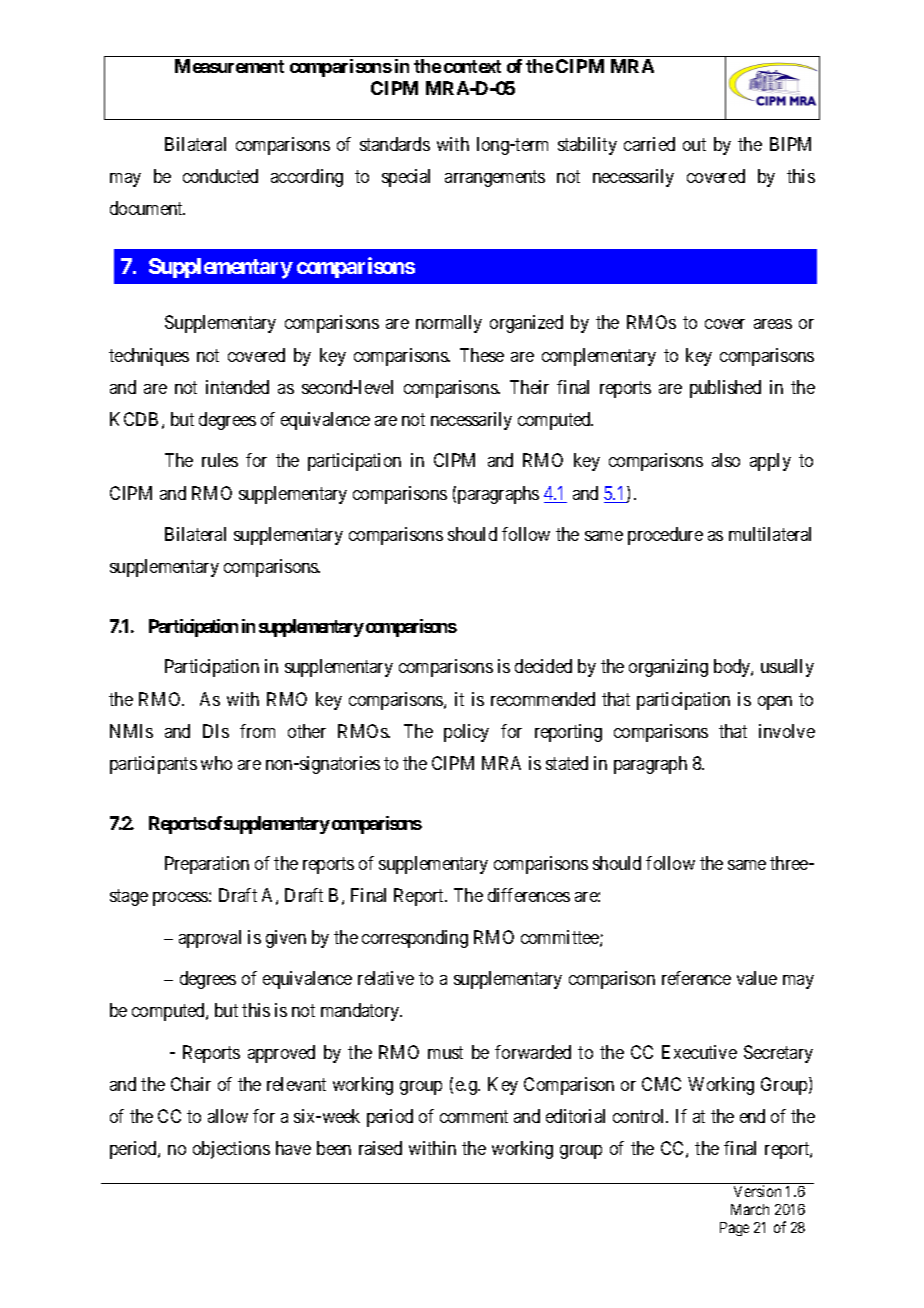 The width and height of the screenshot is (924, 1308). Describe the element at coordinates (231, 1150) in the screenshot. I see `objections` at that location.
